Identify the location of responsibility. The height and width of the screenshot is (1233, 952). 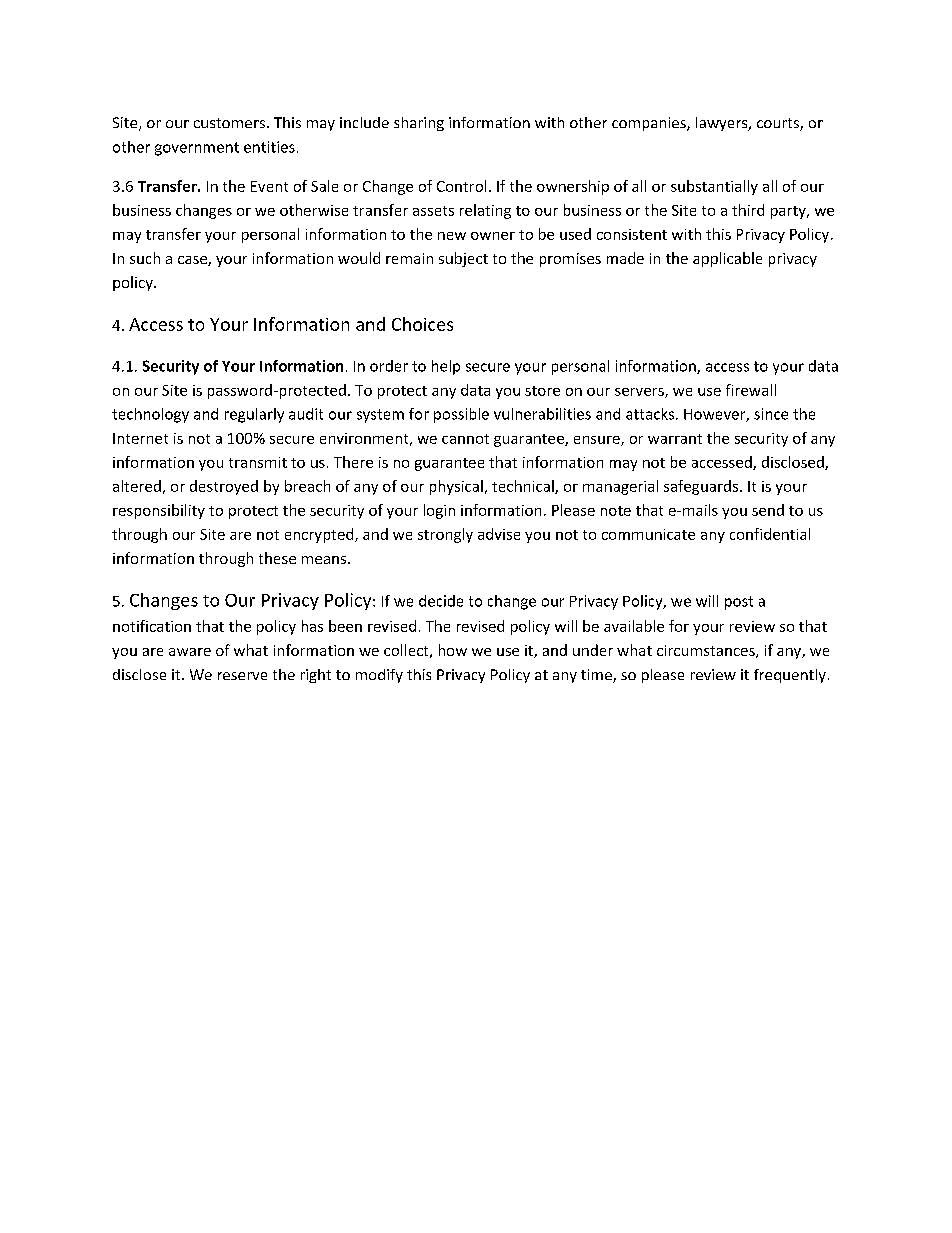
(159, 511).
